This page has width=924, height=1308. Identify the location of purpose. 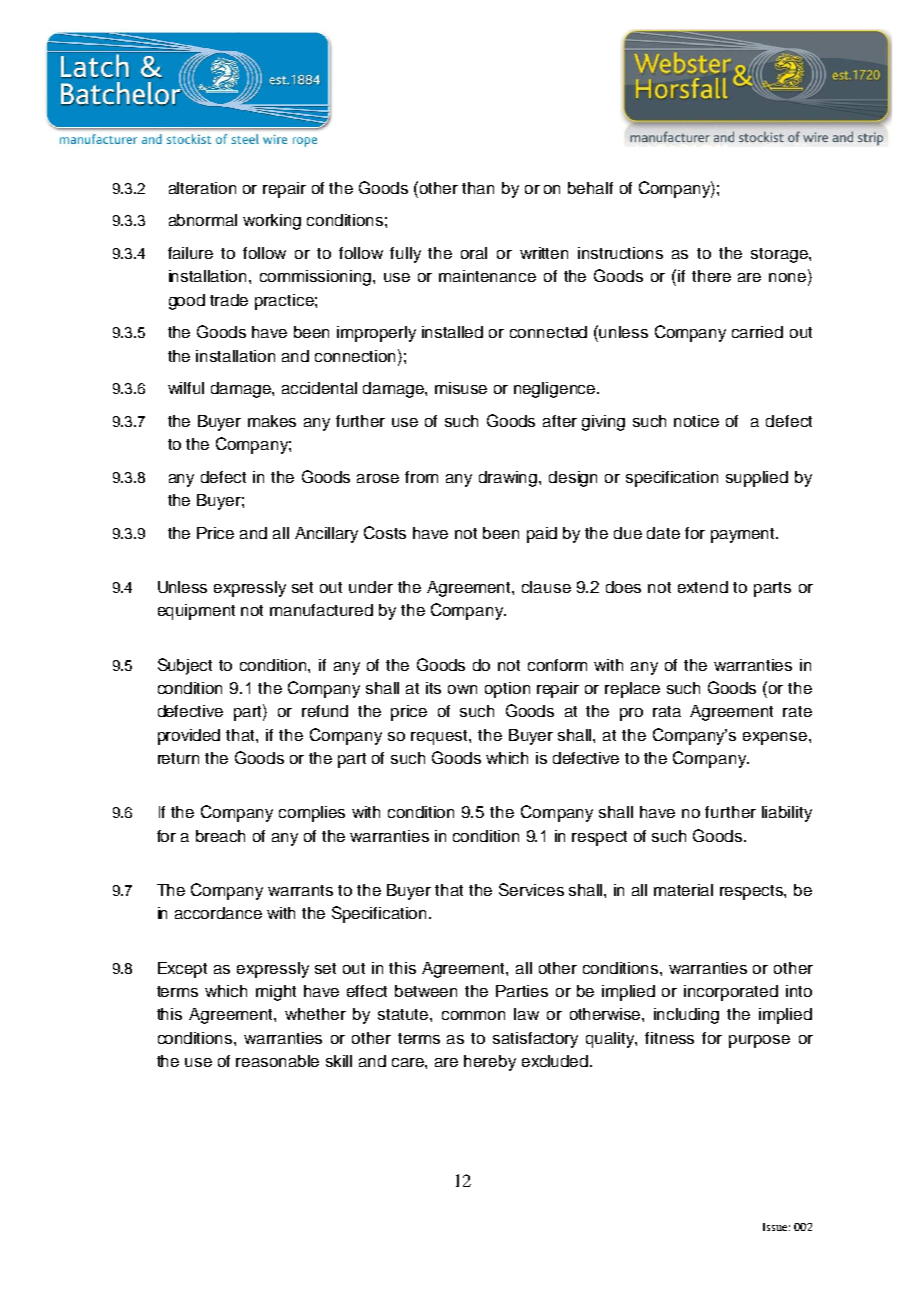
(759, 1041).
